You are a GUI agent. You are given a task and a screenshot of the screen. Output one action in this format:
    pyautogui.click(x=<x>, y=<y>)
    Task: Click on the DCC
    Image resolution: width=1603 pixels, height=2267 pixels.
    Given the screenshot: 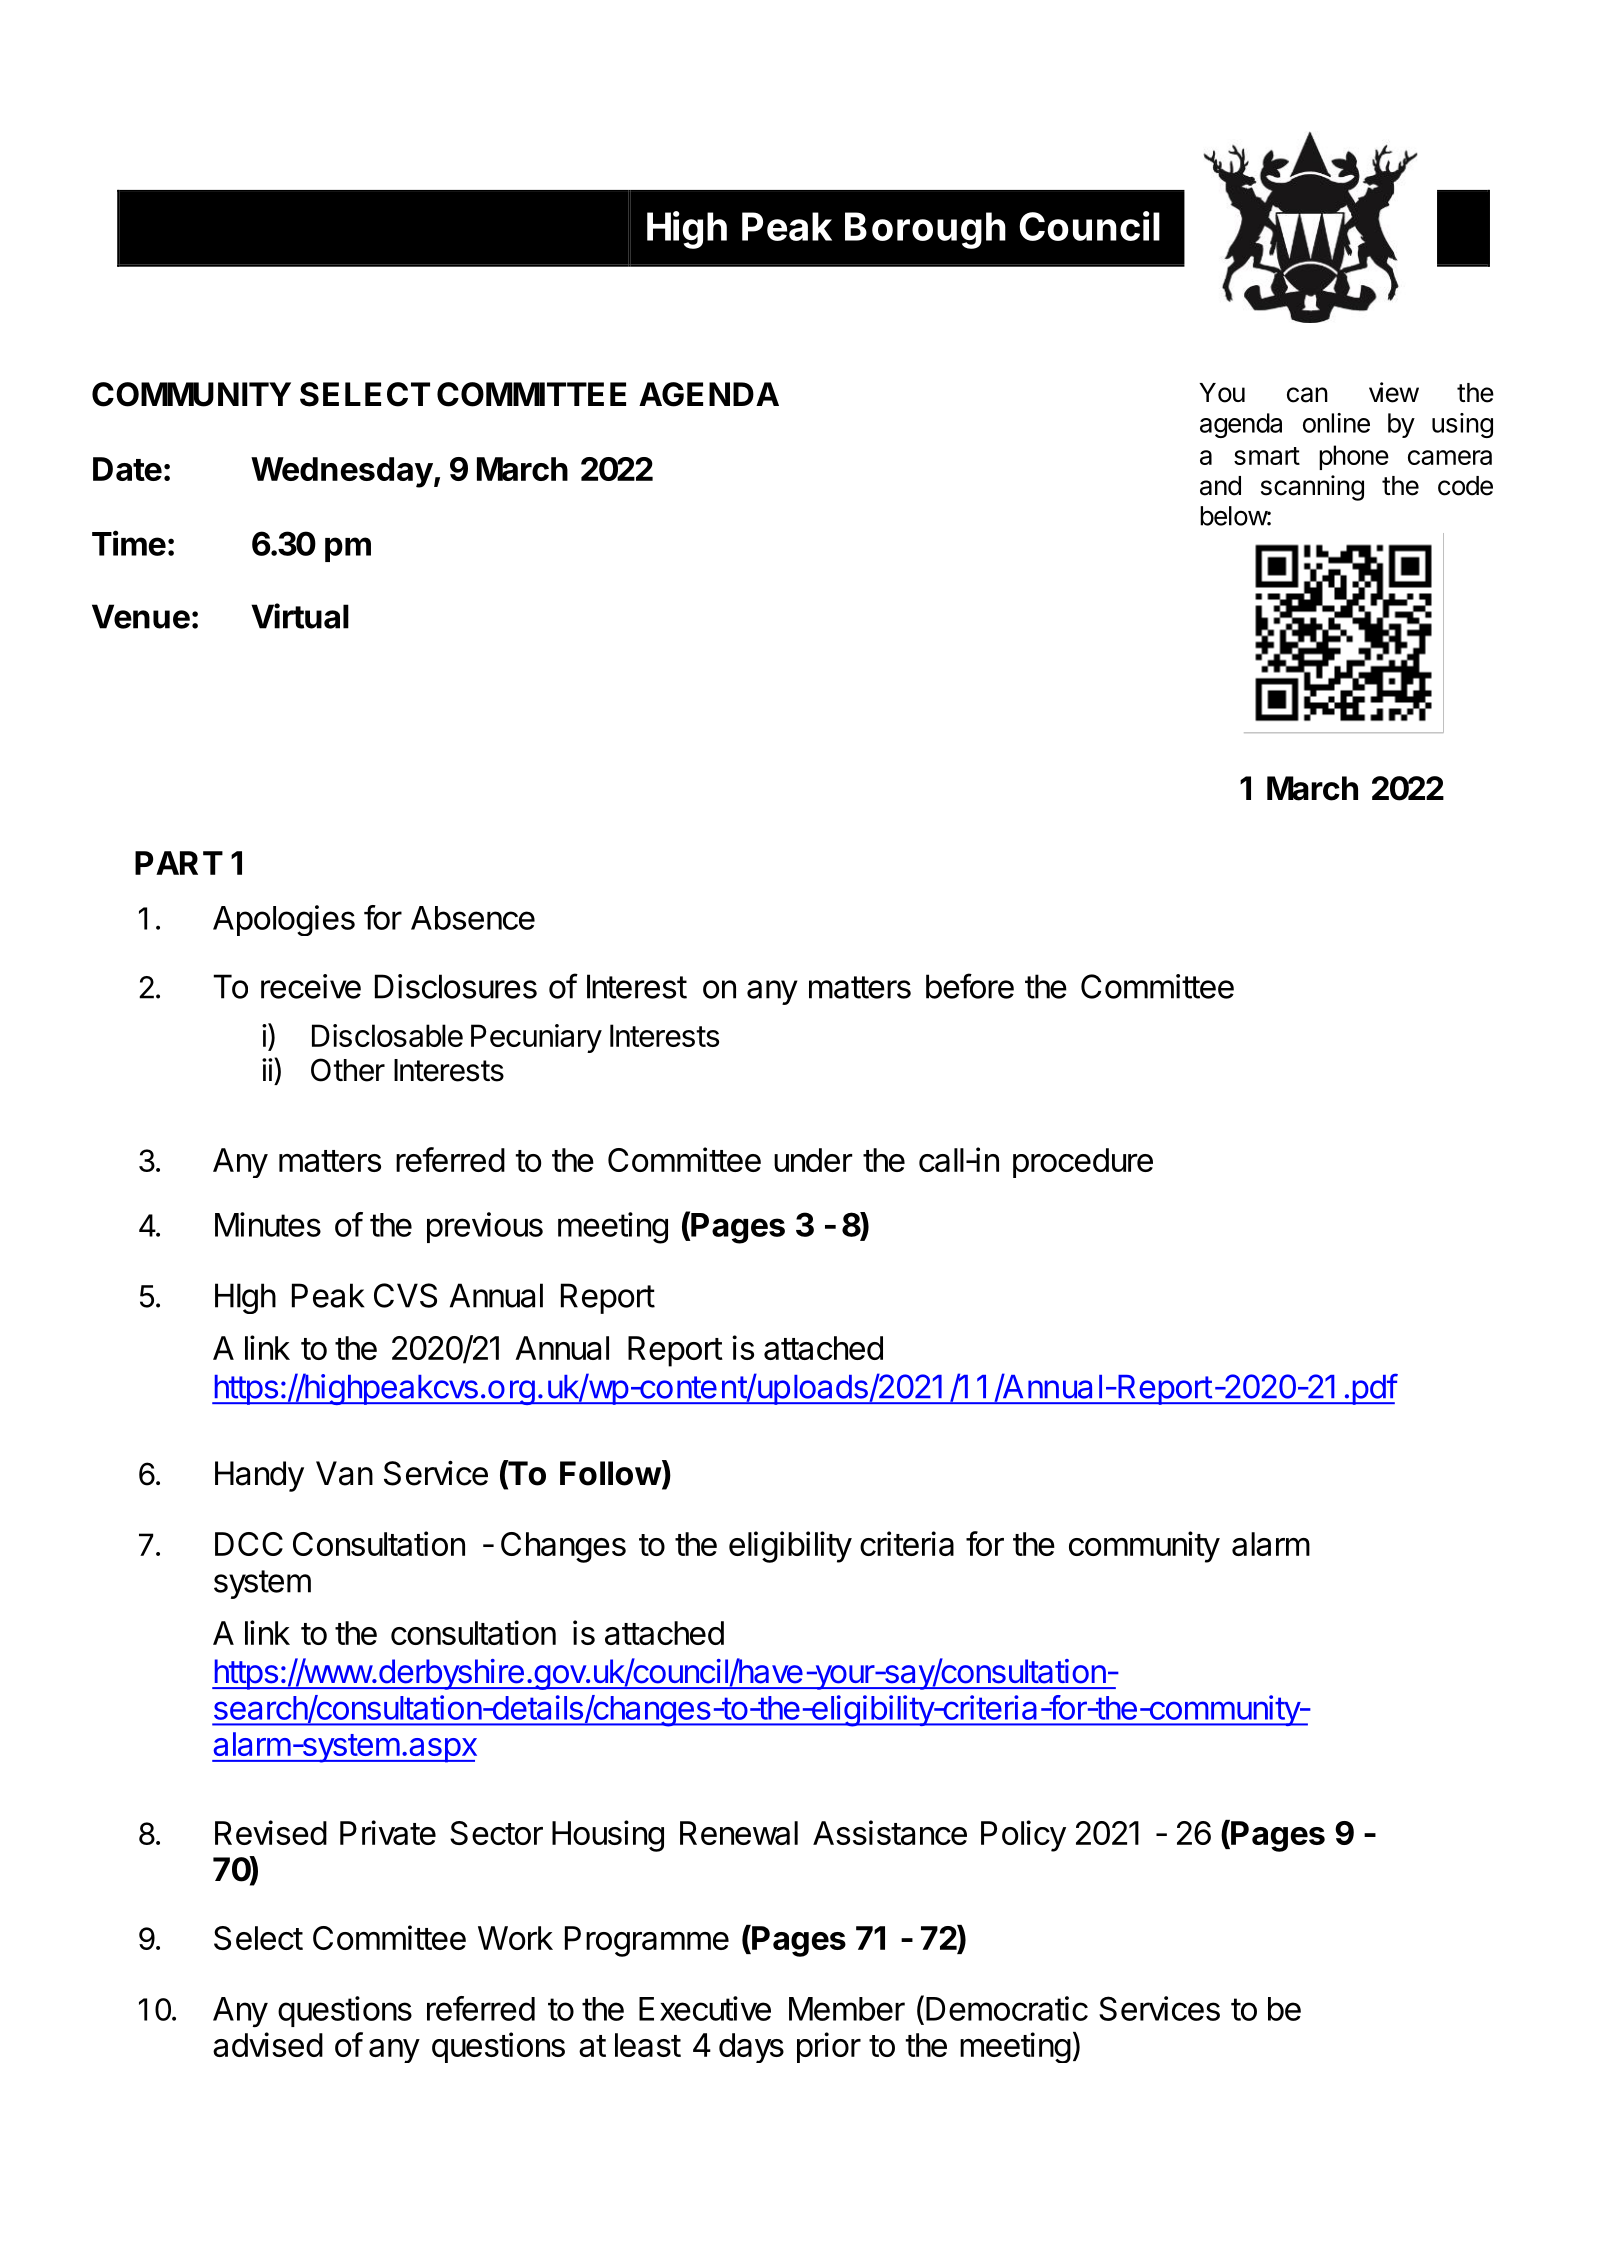 What is the action you would take?
    pyautogui.click(x=249, y=1544)
